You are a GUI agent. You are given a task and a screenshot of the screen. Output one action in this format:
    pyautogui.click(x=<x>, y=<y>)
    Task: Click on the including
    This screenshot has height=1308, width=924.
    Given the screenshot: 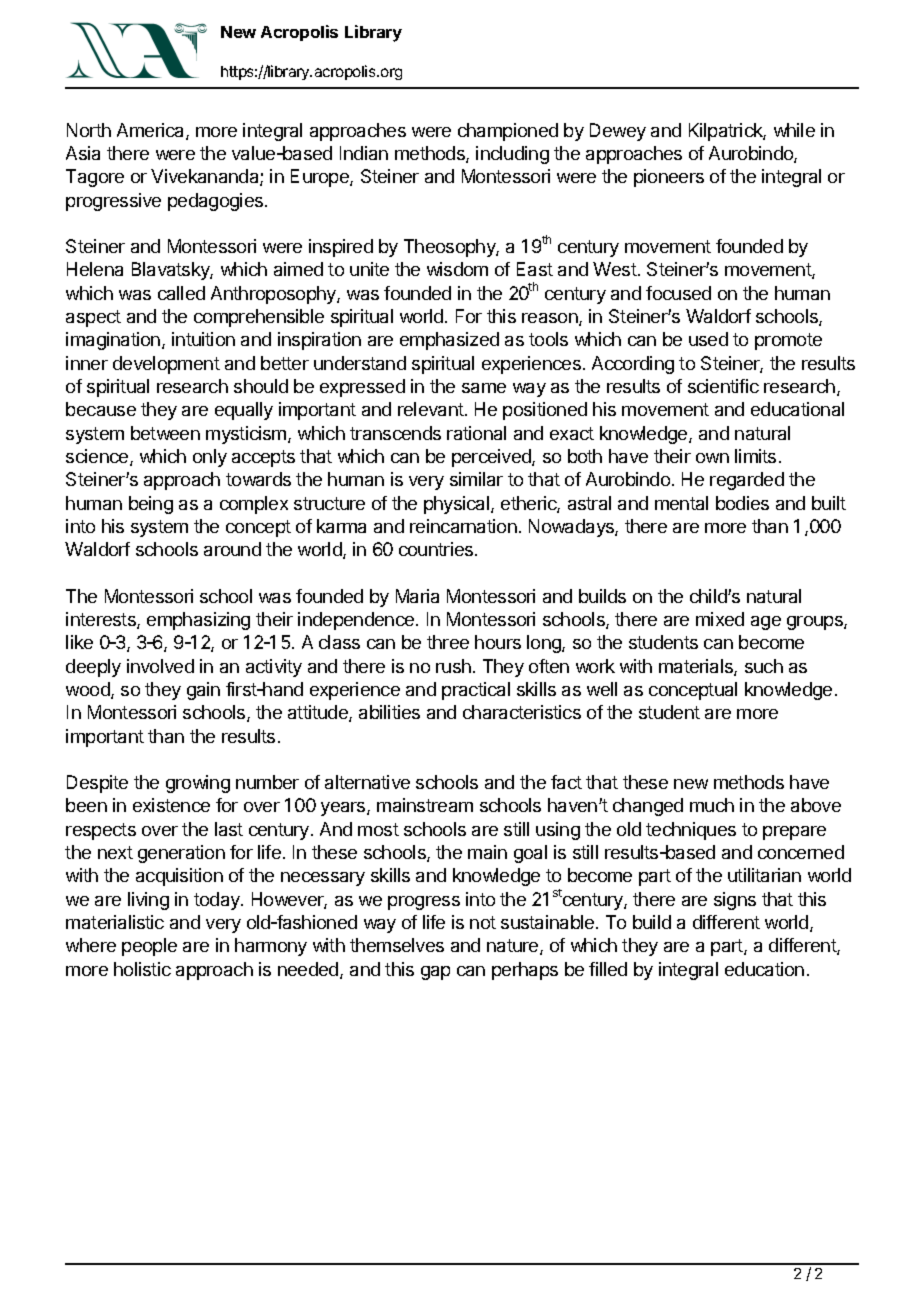 What is the action you would take?
    pyautogui.click(x=512, y=155)
